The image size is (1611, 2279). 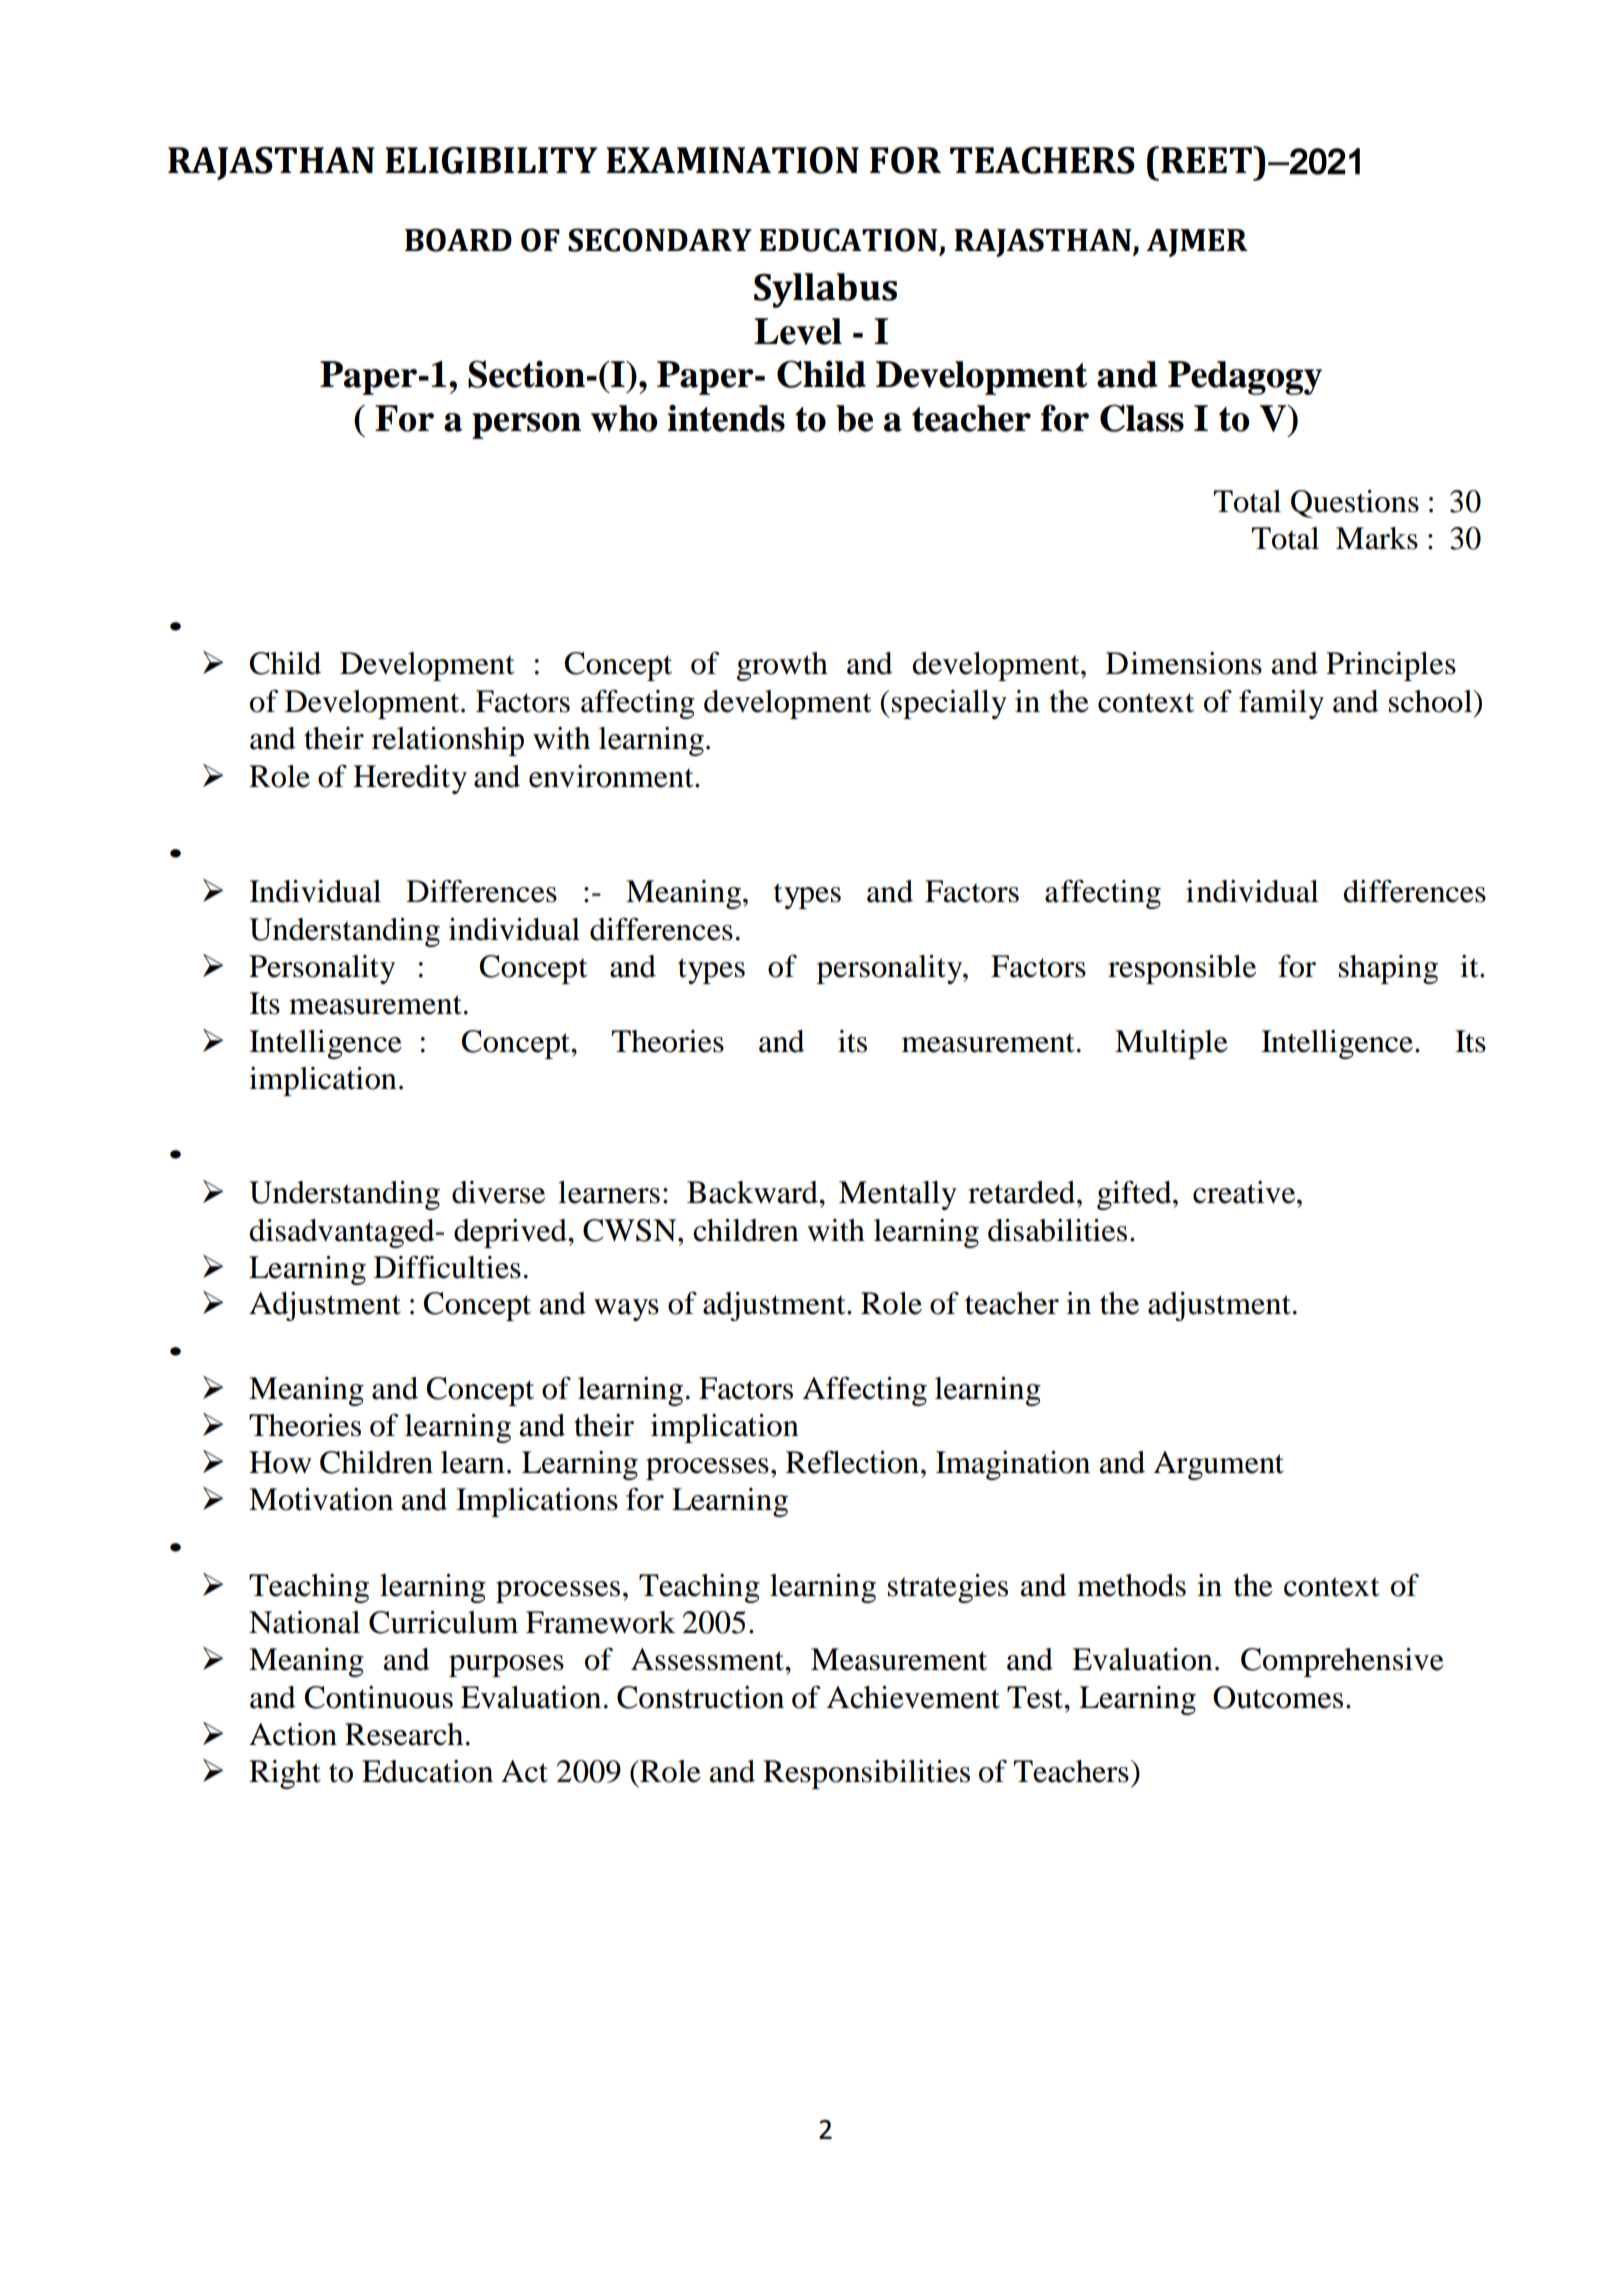 What do you see at coordinates (1281, 704) in the screenshot?
I see `family` at bounding box center [1281, 704].
